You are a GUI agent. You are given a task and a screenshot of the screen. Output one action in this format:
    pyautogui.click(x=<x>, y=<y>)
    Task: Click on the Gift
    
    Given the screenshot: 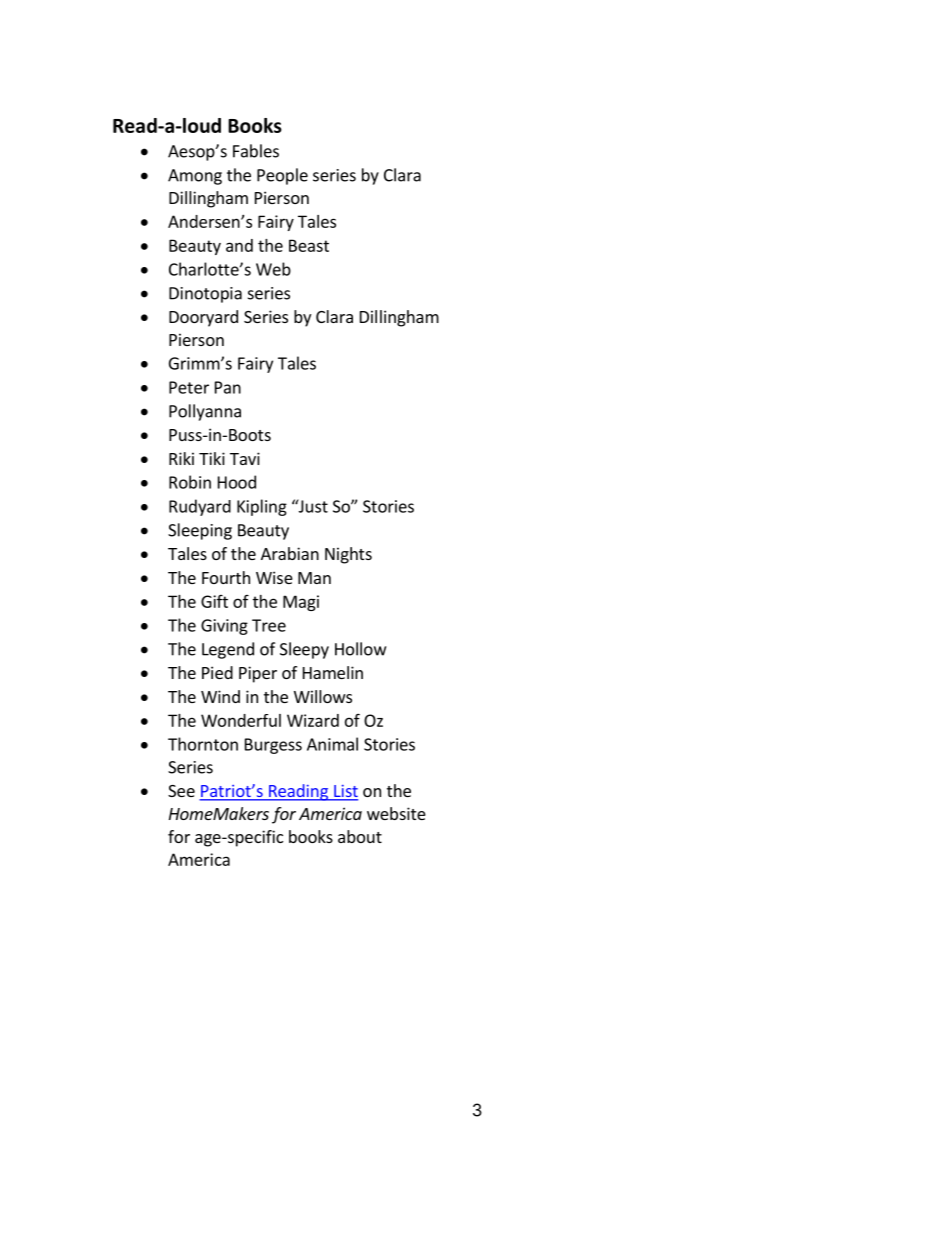 What is the action you would take?
    pyautogui.click(x=214, y=601)
